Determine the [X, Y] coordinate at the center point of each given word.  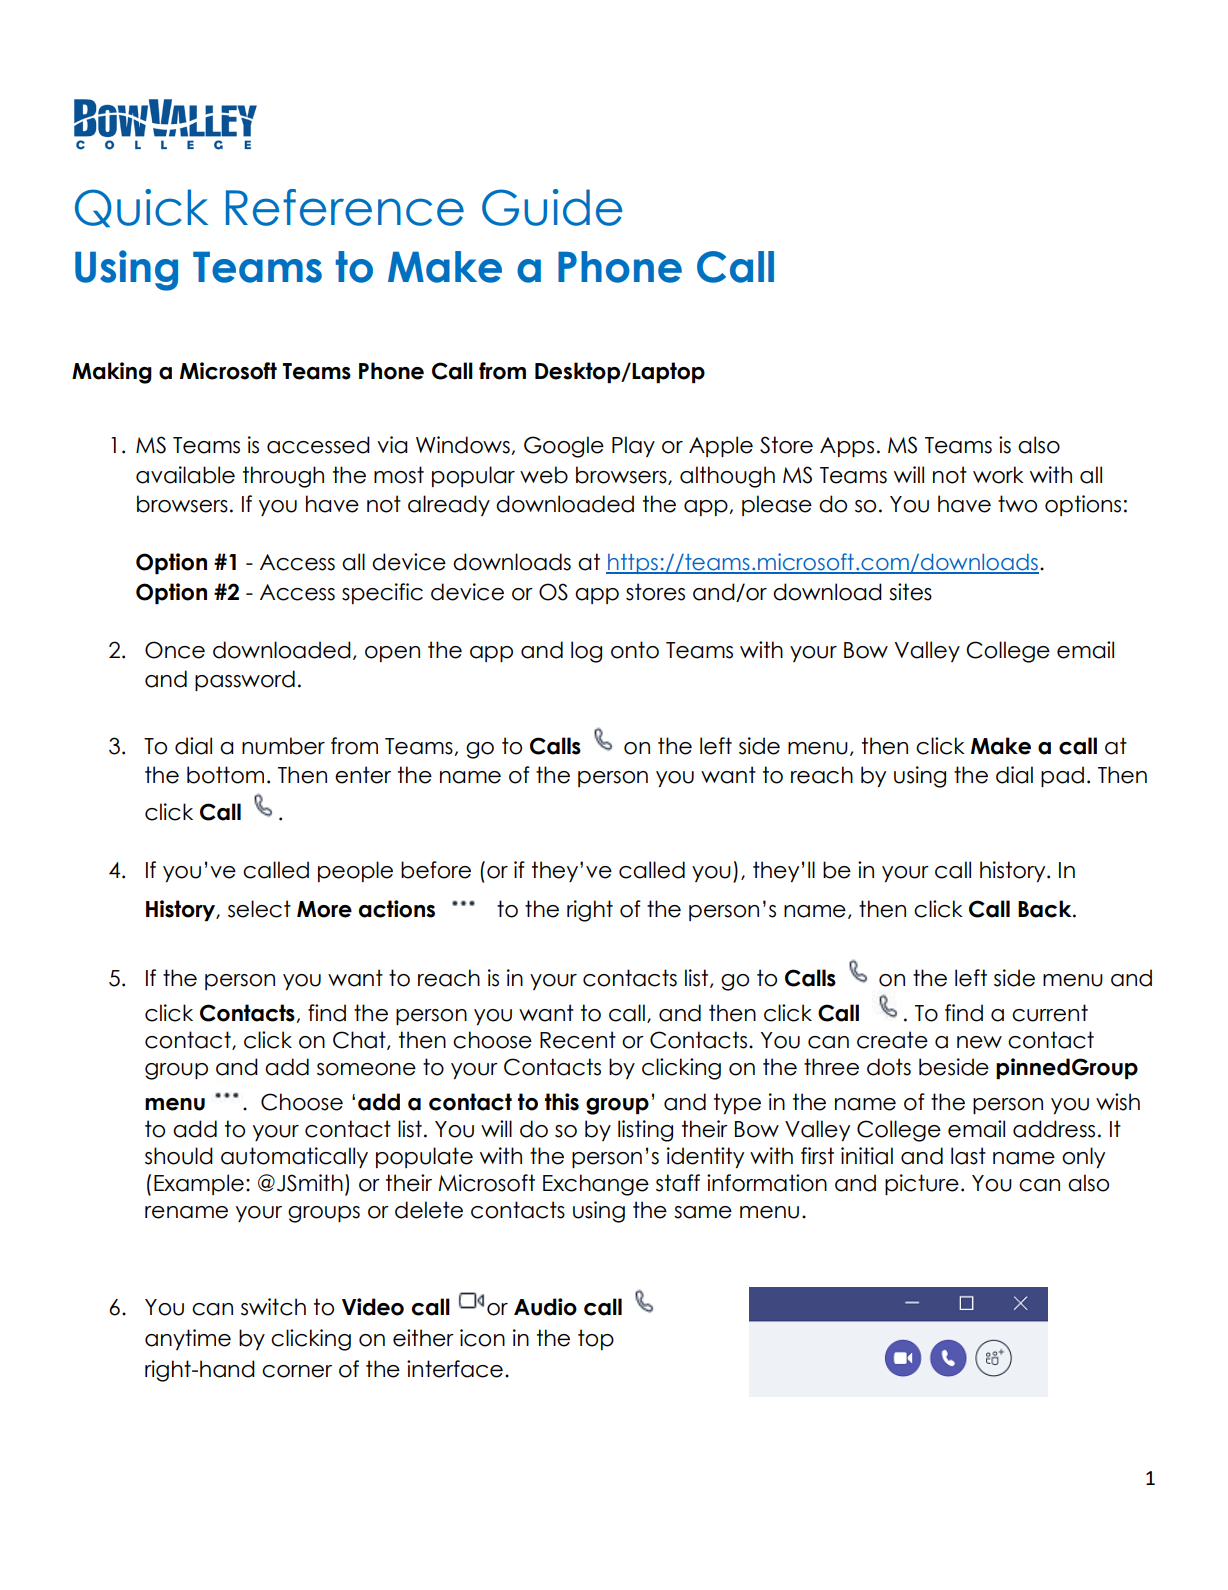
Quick [141, 208]
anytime [188, 1339]
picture [922, 1184]
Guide [552, 207]
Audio [545, 1307]
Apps [847, 447]
